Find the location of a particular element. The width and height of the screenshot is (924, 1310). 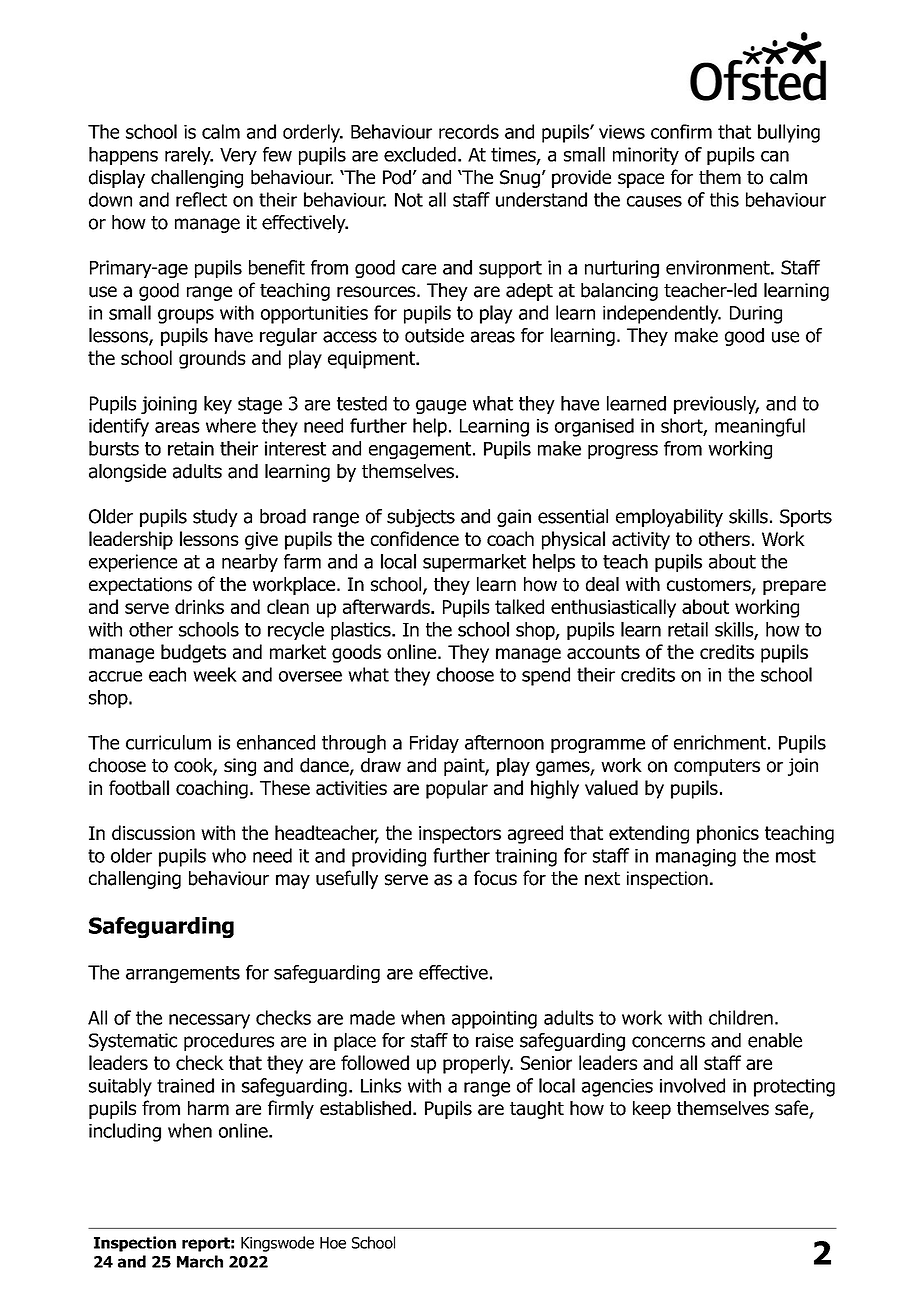

previously is located at coordinates (716, 405).
